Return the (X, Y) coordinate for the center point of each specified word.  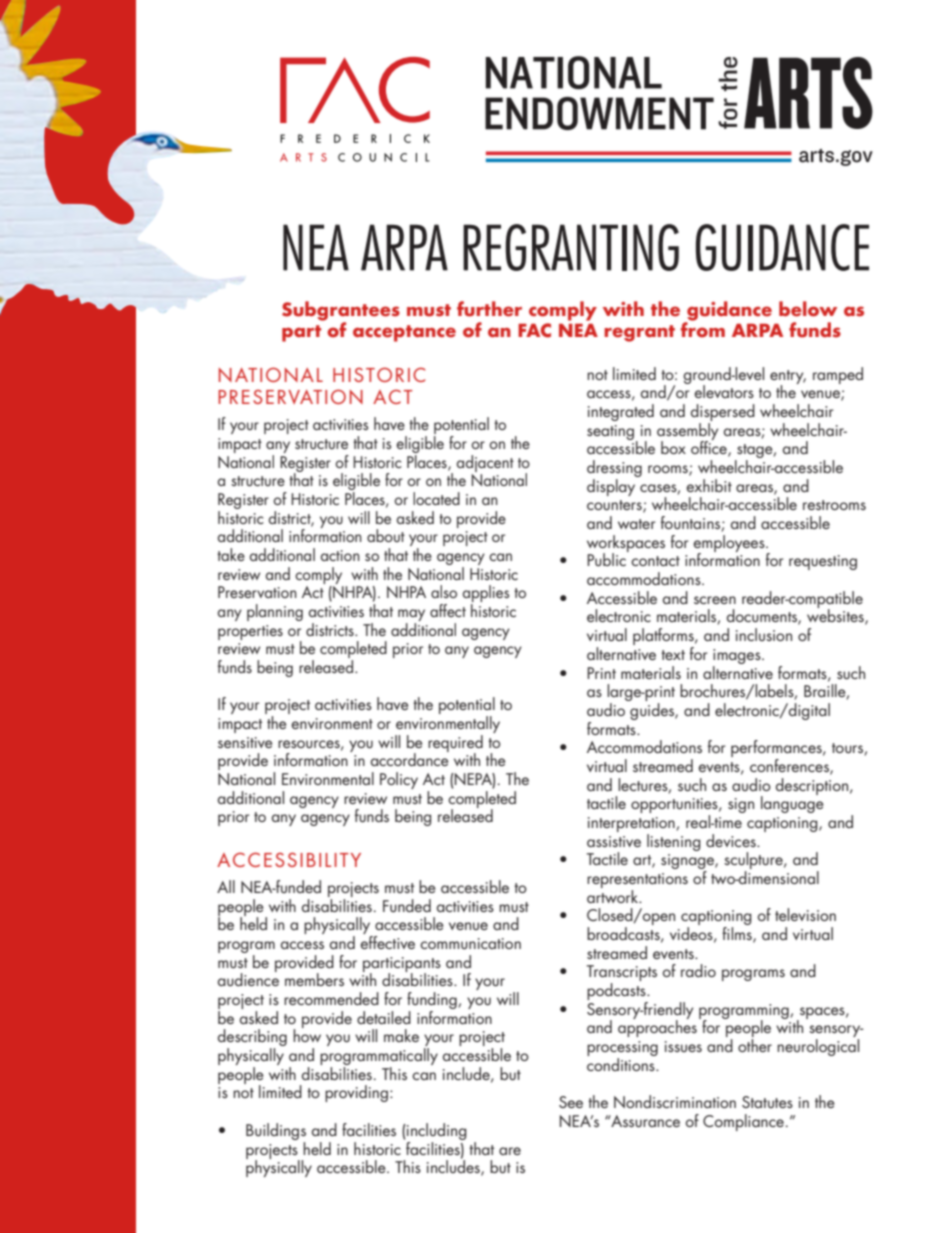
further (489, 309)
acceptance (404, 333)
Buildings (276, 1131)
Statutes (767, 1102)
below (808, 309)
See (571, 1102)
